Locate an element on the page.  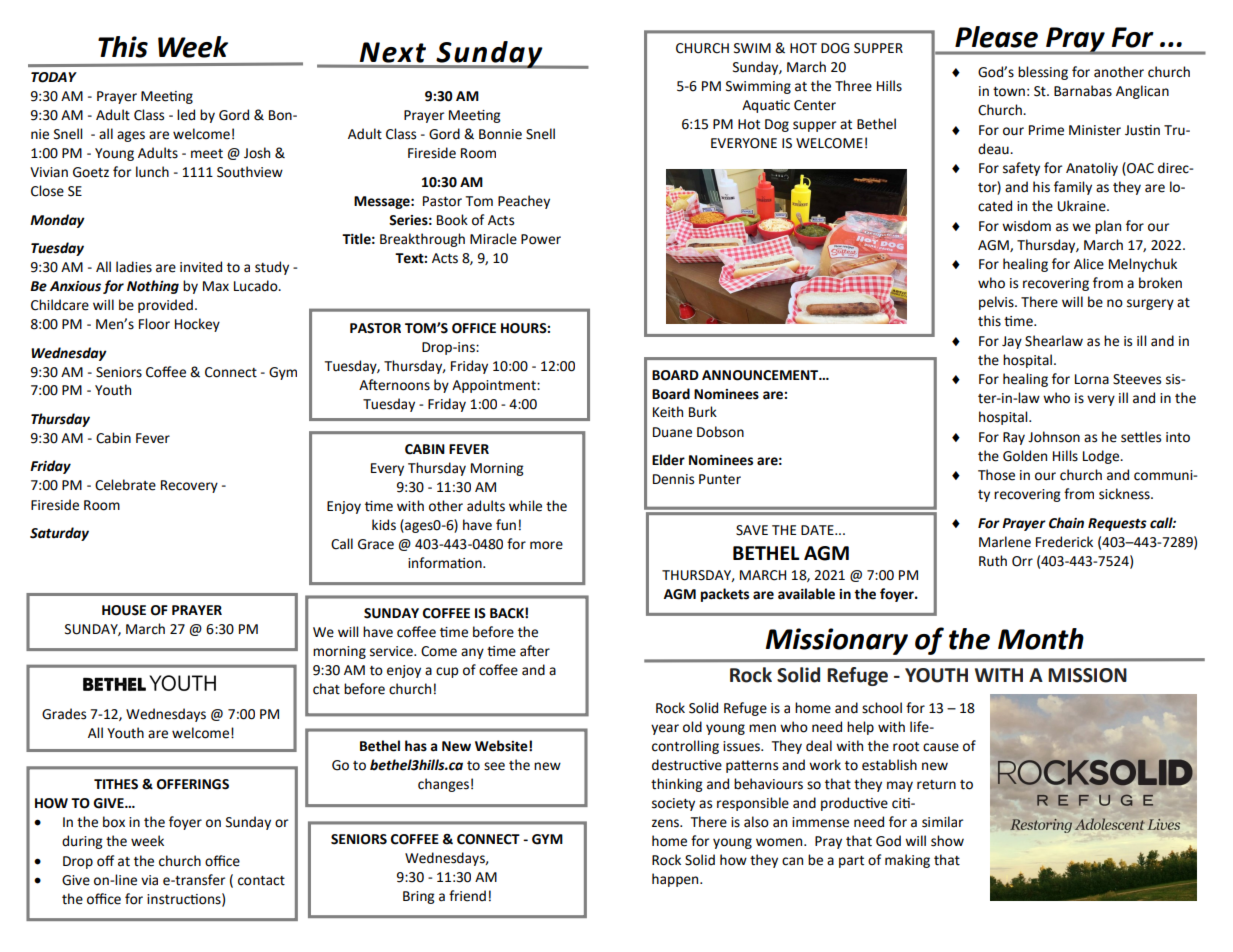
Aquatic is located at coordinates (766, 106).
